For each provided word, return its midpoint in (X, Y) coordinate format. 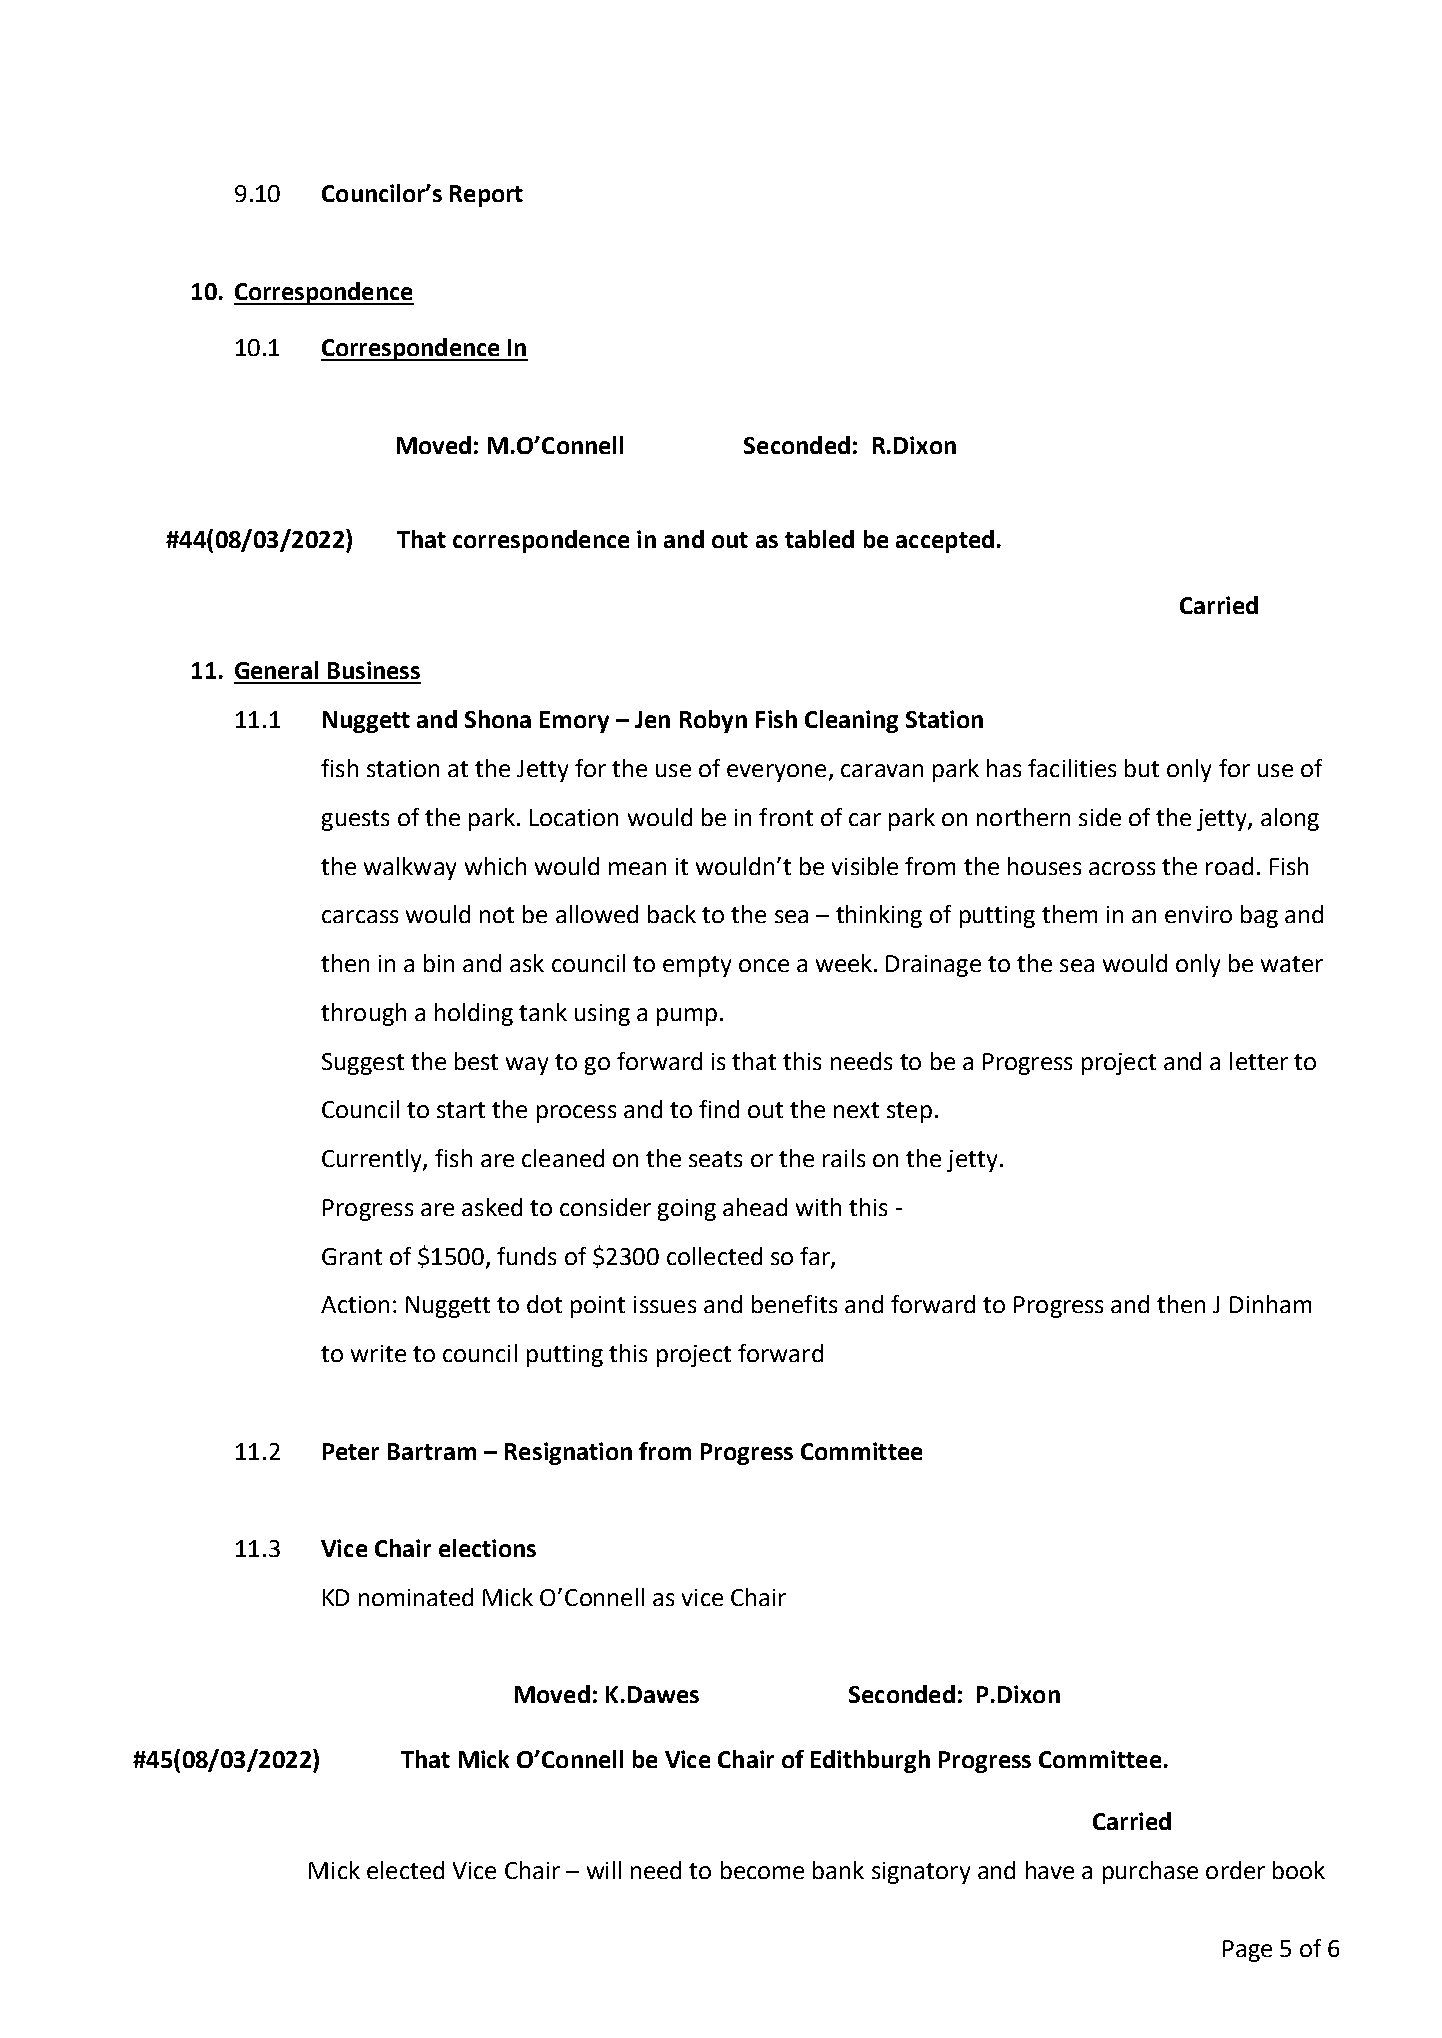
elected (405, 1870)
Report (486, 196)
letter (1259, 1061)
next (856, 1110)
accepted (945, 541)
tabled (819, 539)
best (476, 1061)
